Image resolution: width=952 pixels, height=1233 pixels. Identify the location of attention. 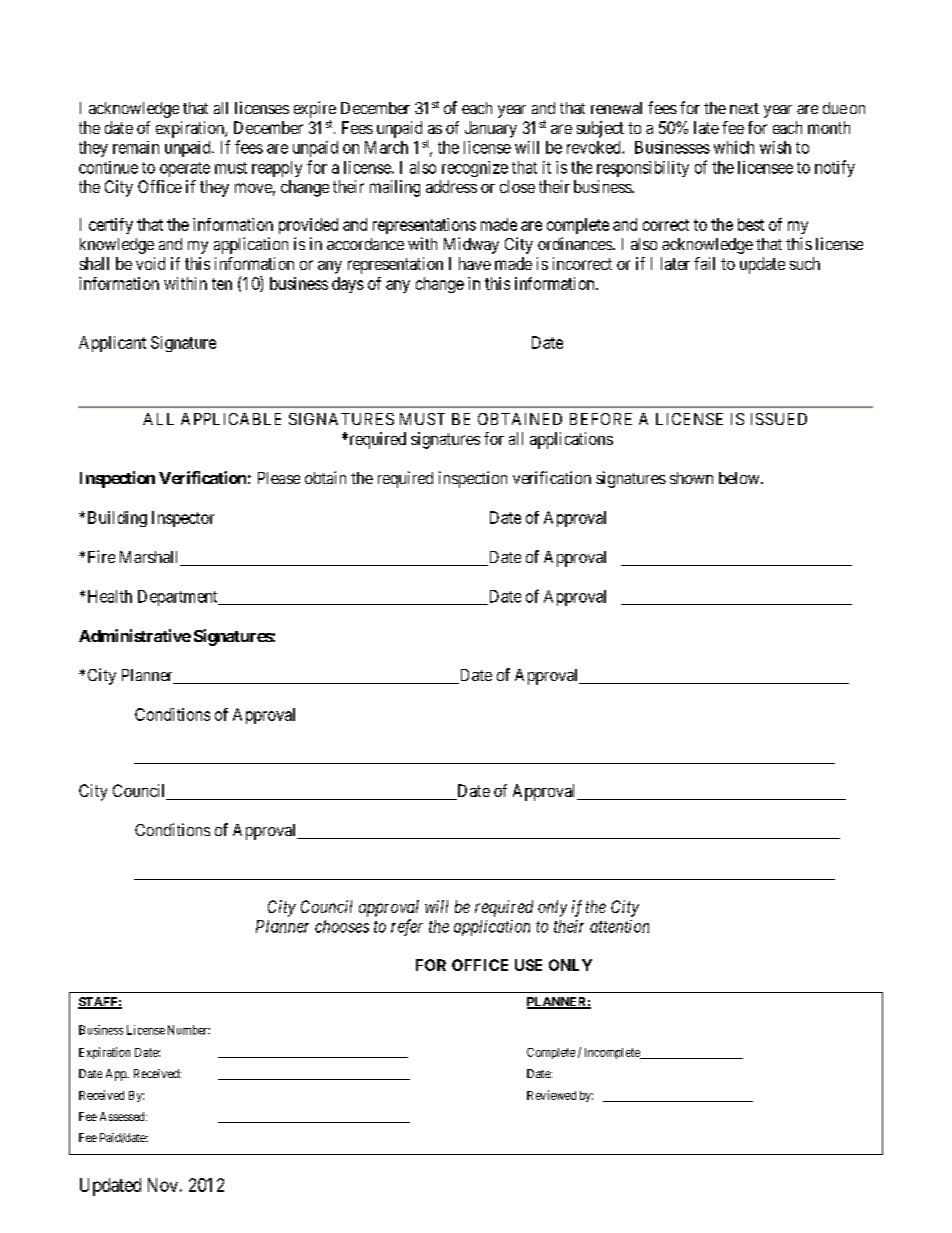
(619, 926).
